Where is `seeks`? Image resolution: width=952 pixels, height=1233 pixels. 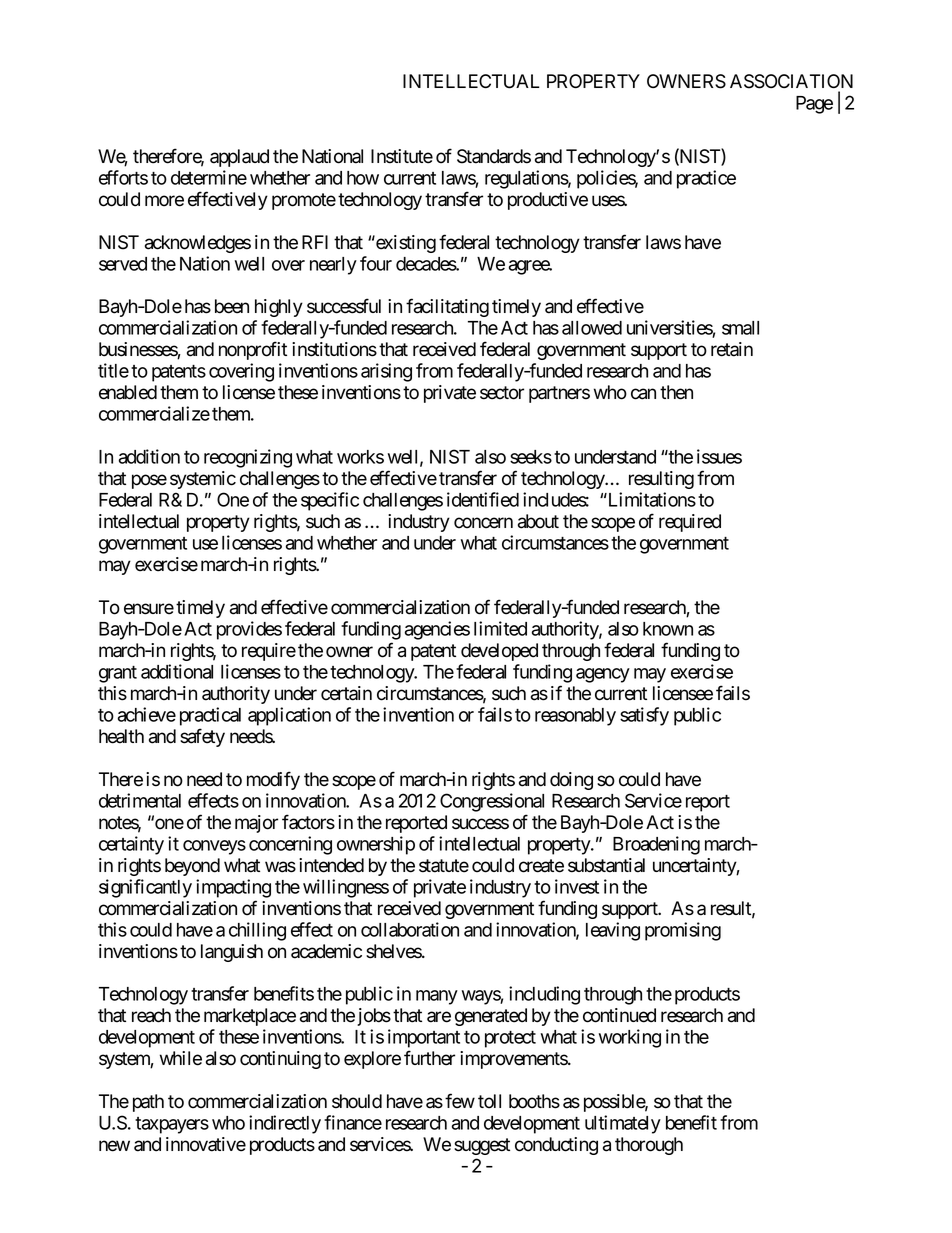 seeks is located at coordinates (531, 457).
